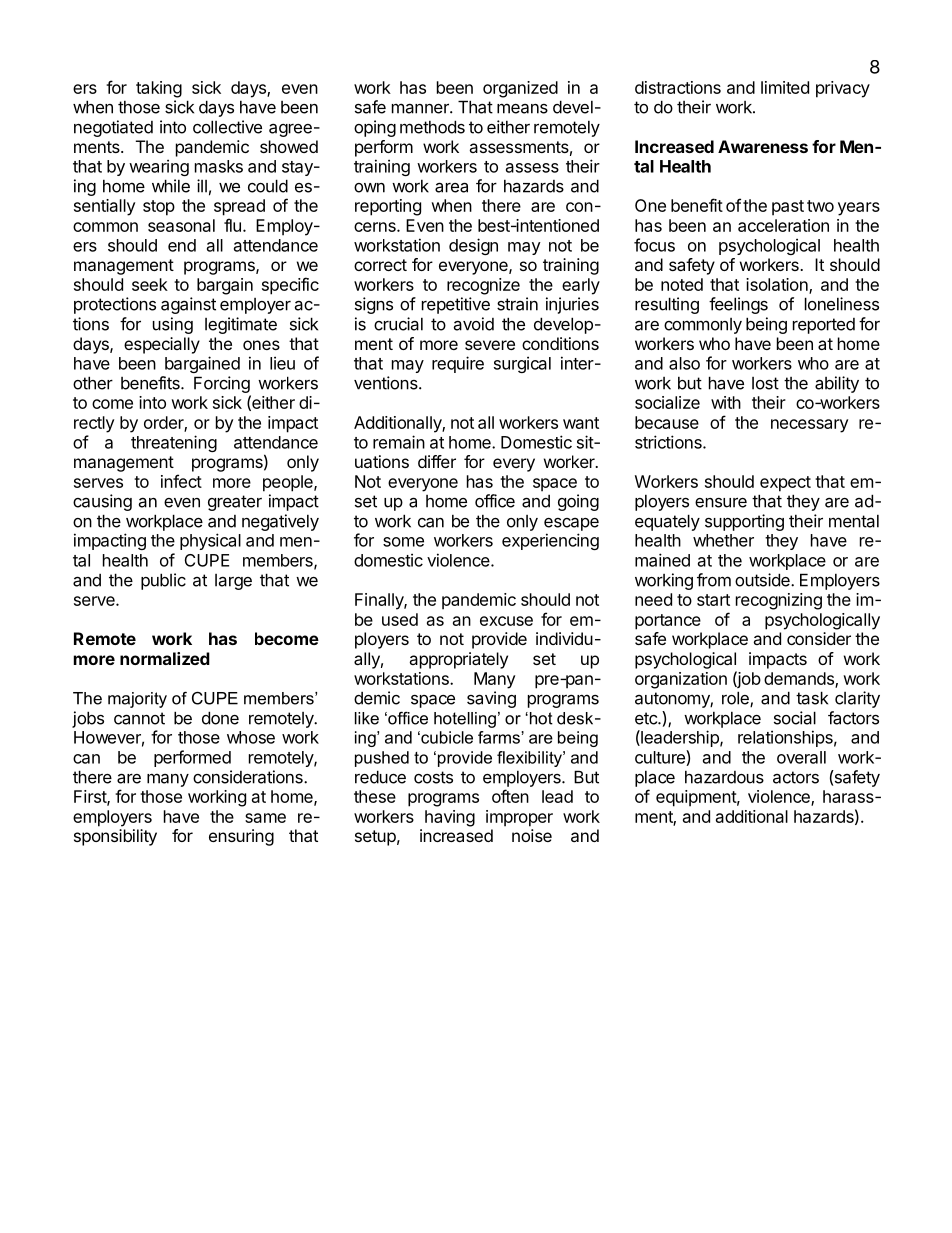  What do you see at coordinates (150, 284) in the screenshot?
I see `seek` at bounding box center [150, 284].
